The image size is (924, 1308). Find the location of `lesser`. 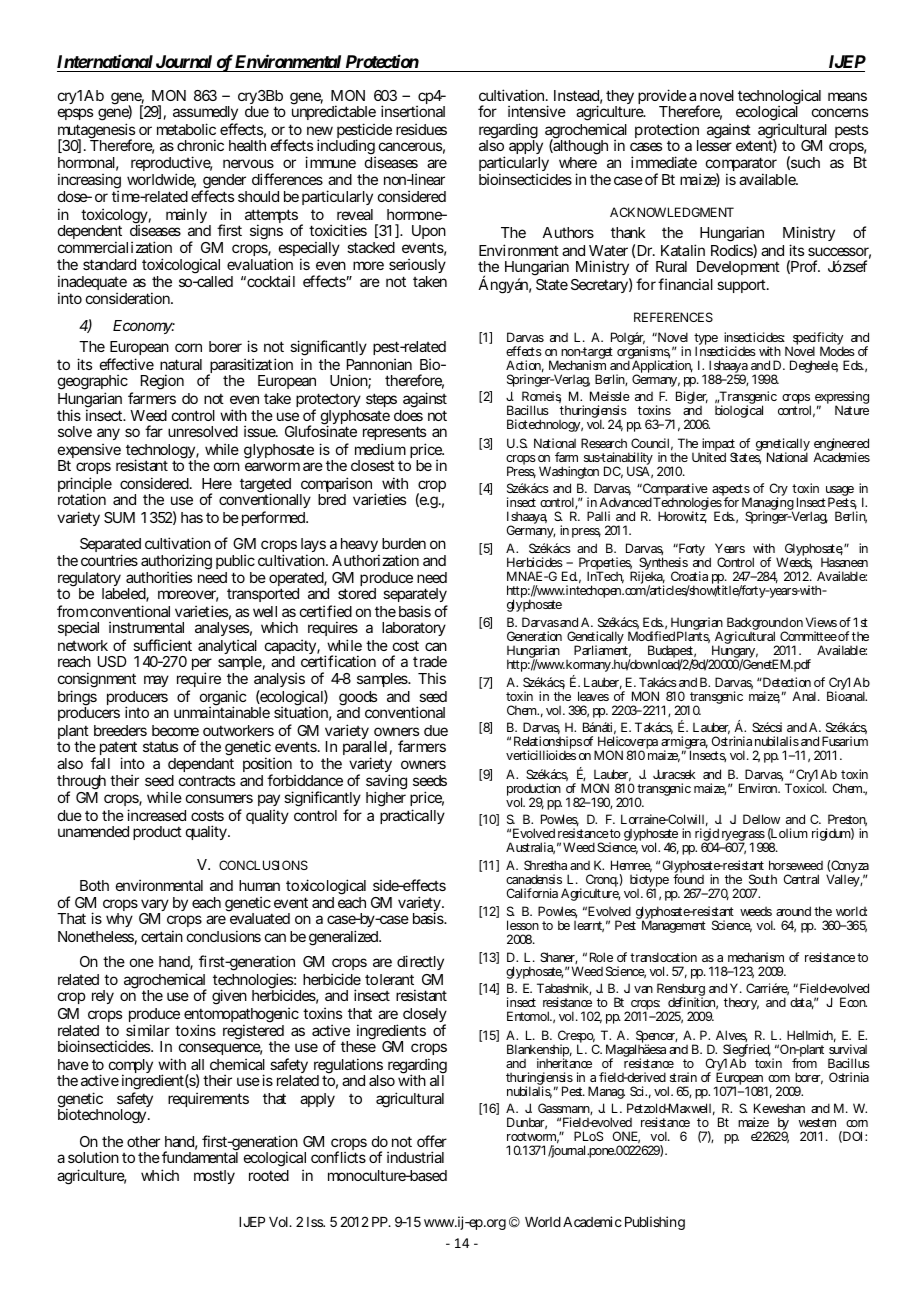

lesser is located at coordinates (714, 145).
